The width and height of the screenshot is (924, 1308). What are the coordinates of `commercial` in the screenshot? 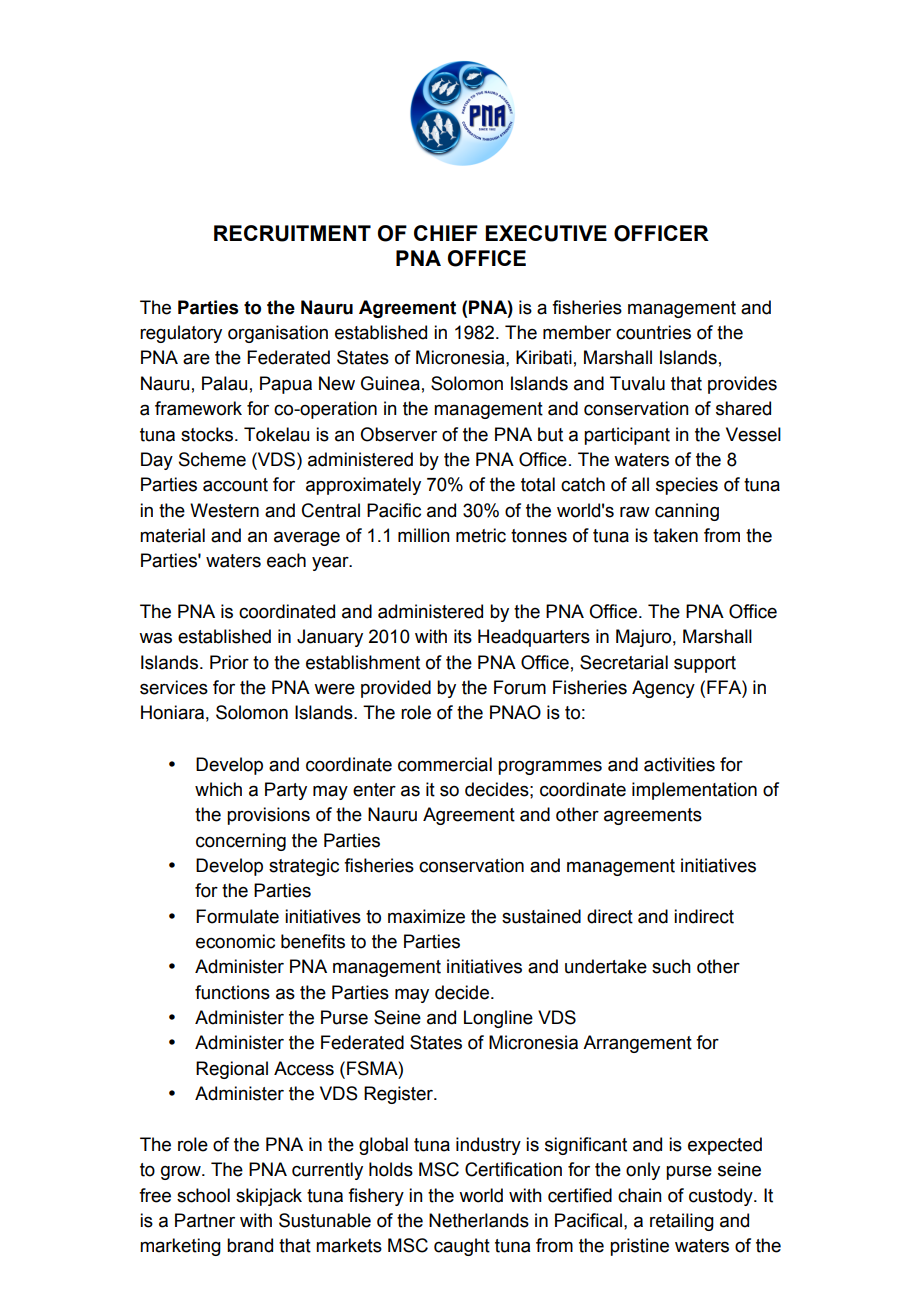 It's located at (445, 764).
